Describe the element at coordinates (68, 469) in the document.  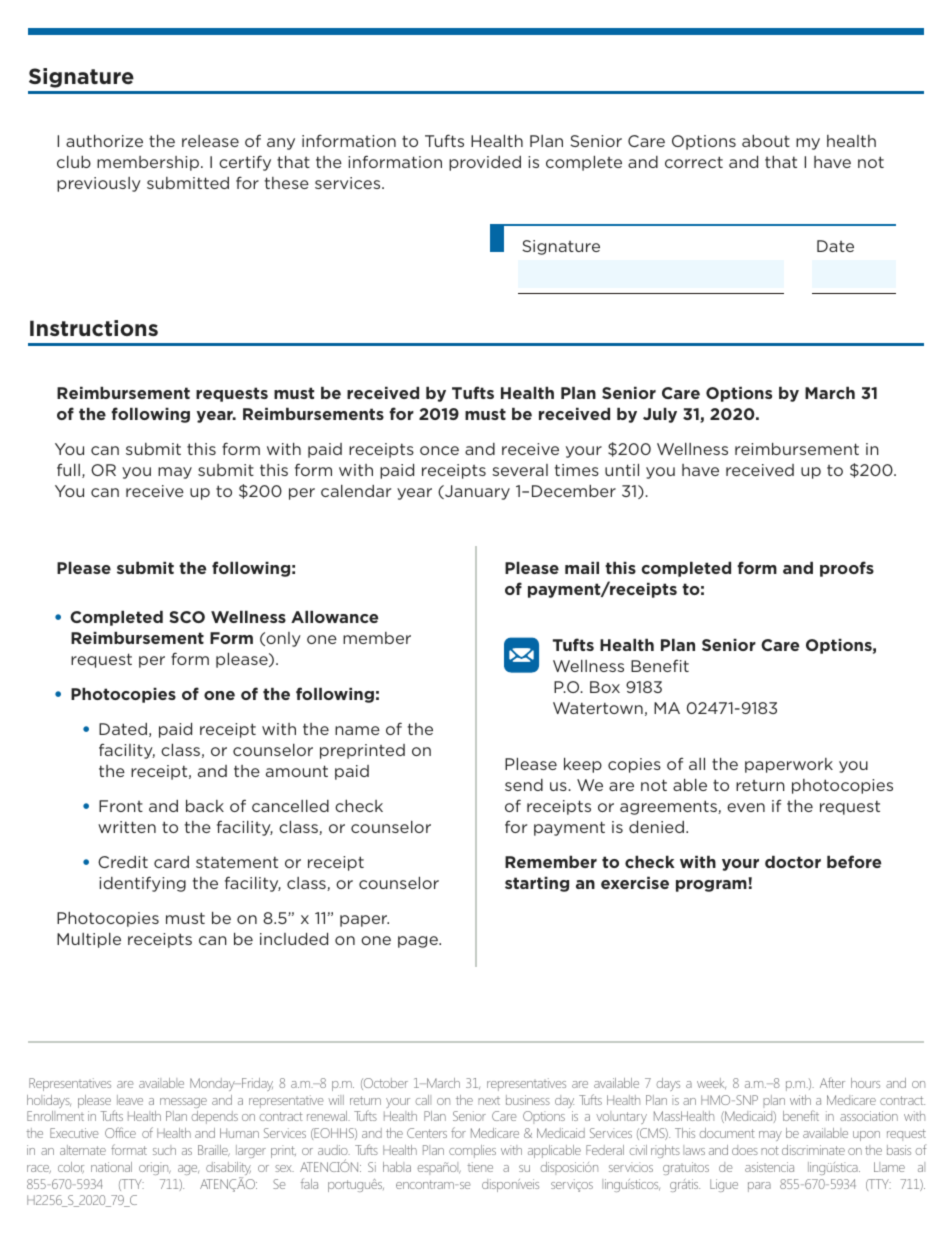
I see `full` at that location.
